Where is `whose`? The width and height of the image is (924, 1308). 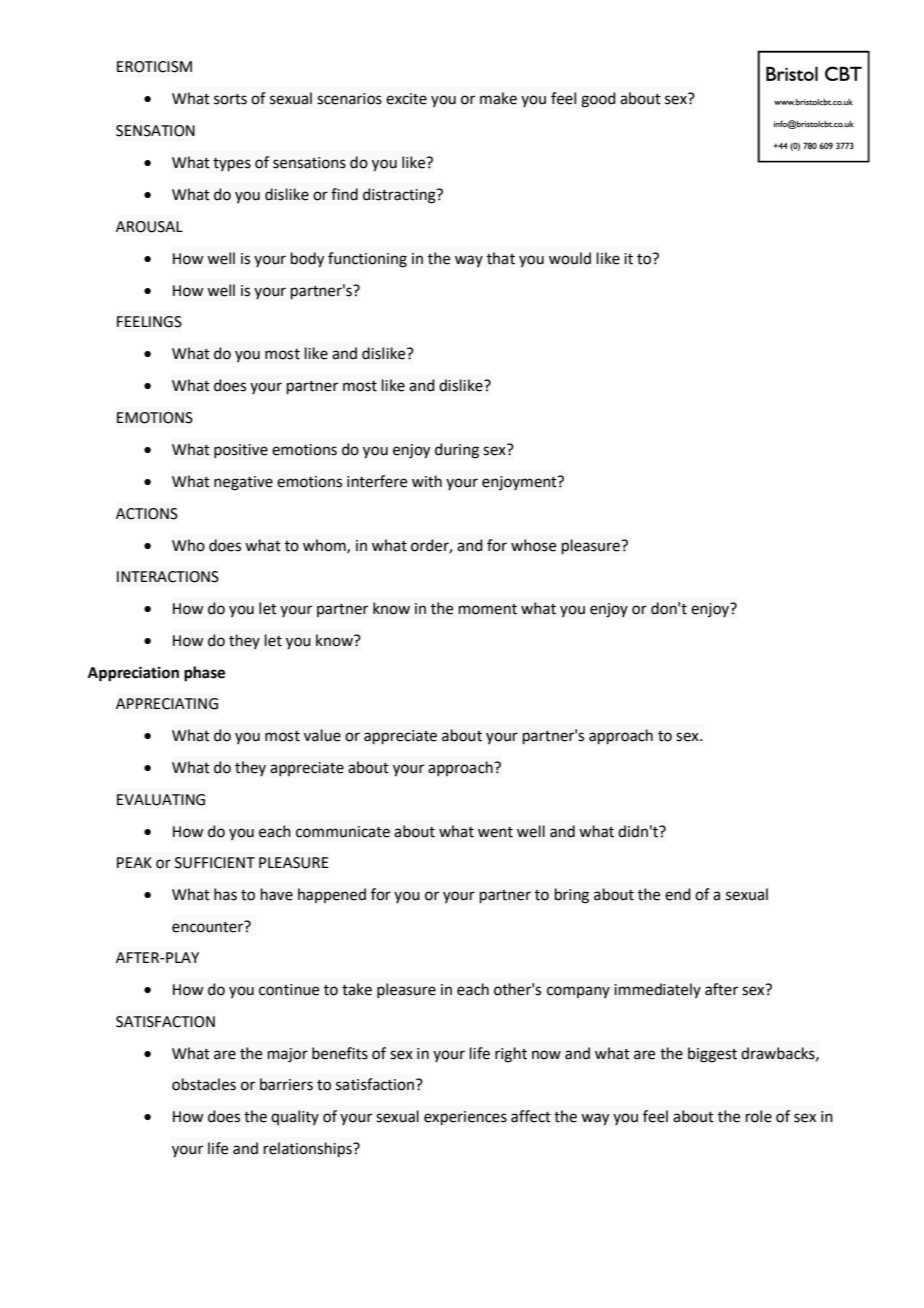 whose is located at coordinates (533, 545).
